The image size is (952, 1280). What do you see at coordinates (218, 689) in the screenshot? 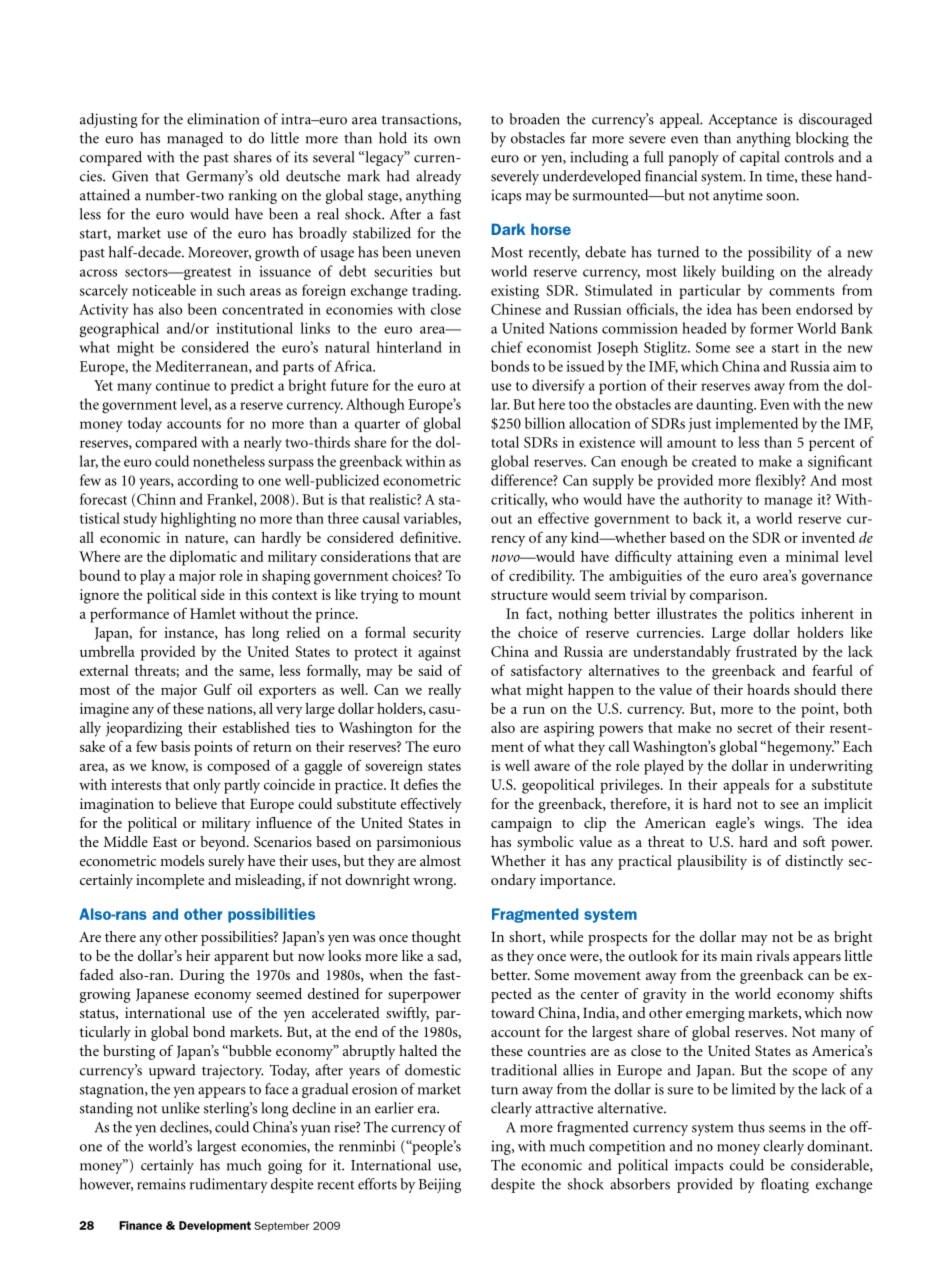
I see `Gulf` at bounding box center [218, 689].
